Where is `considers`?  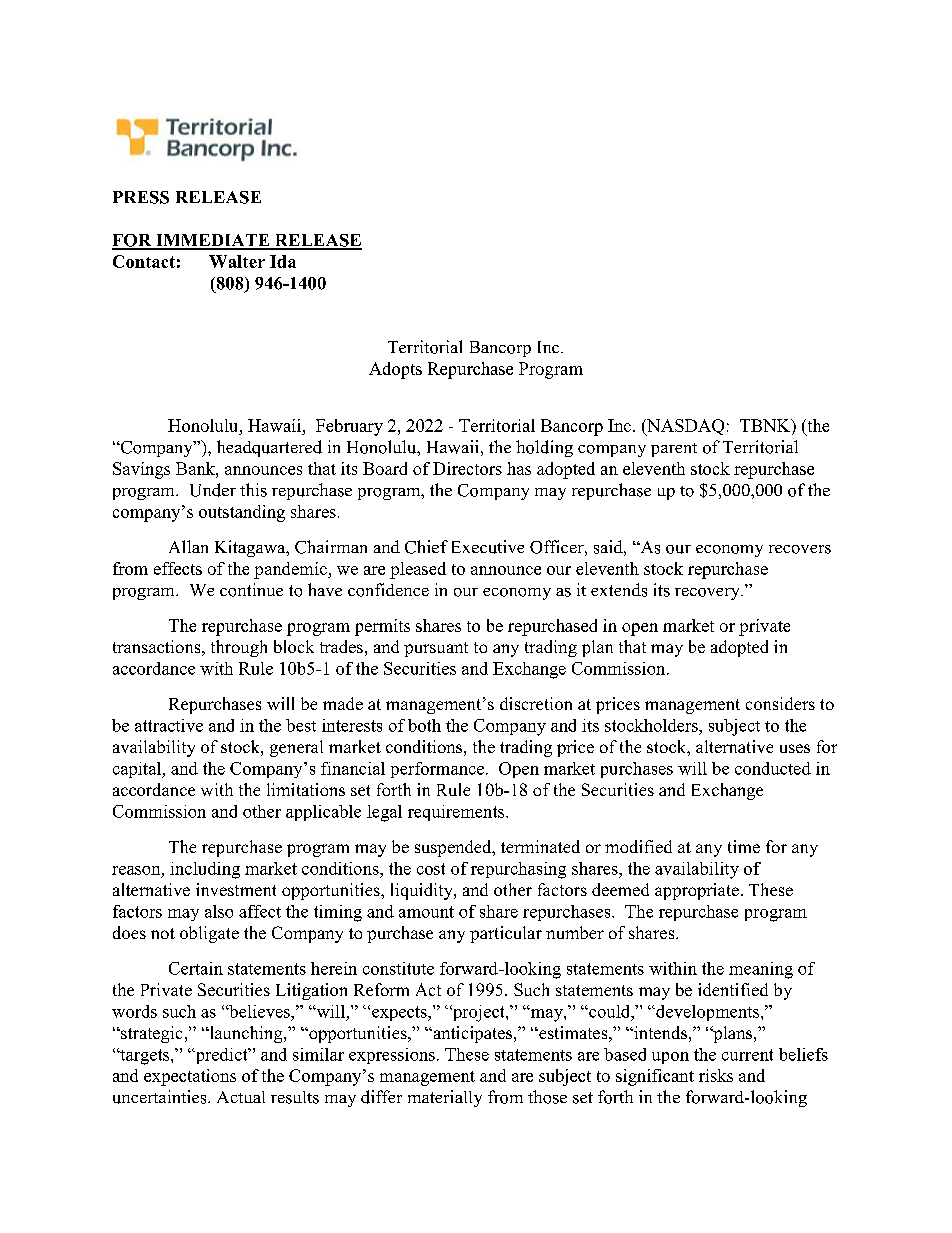
considers is located at coordinates (780, 703).
